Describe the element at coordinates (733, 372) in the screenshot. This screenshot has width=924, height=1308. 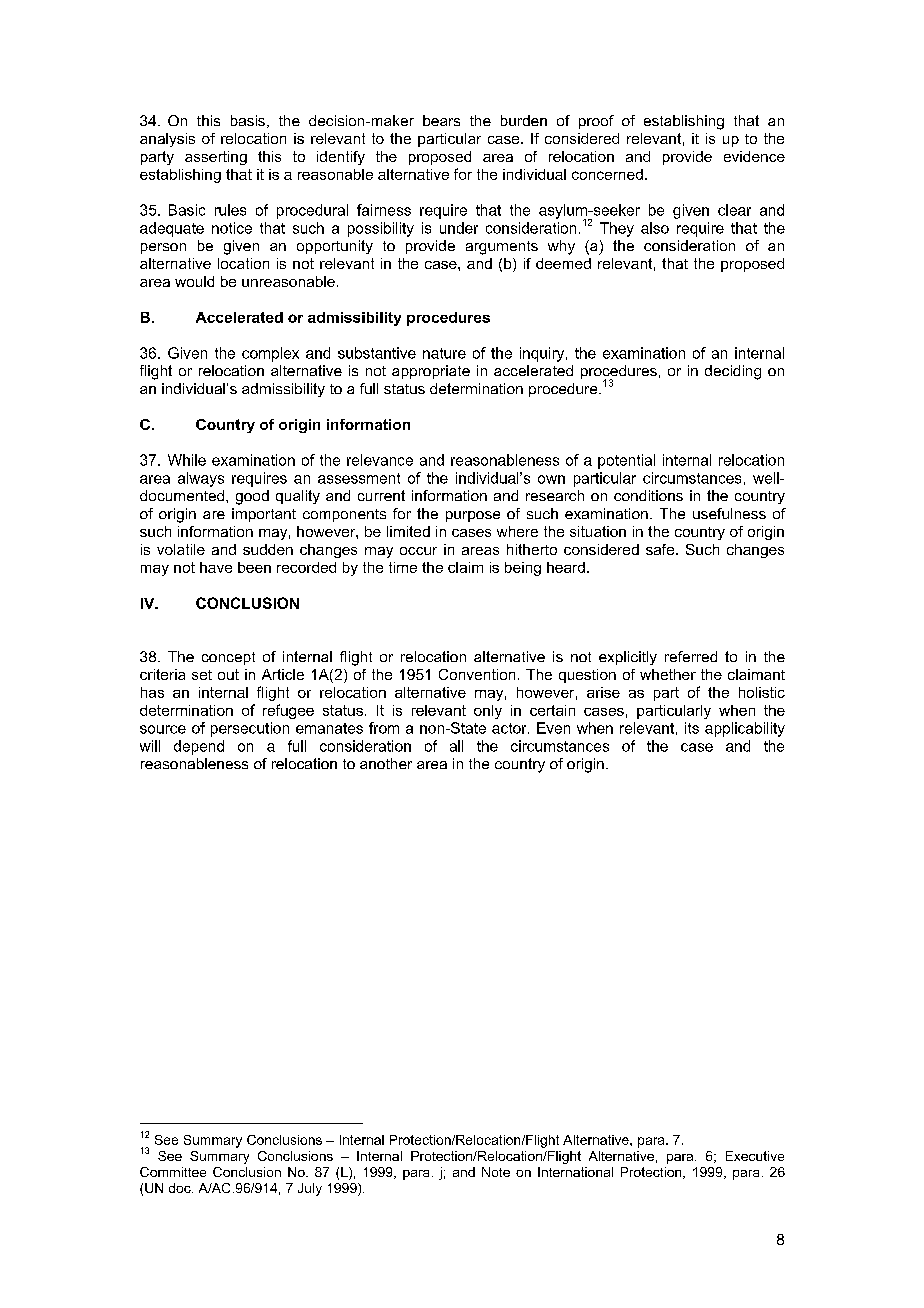
I see `deciding` at that location.
